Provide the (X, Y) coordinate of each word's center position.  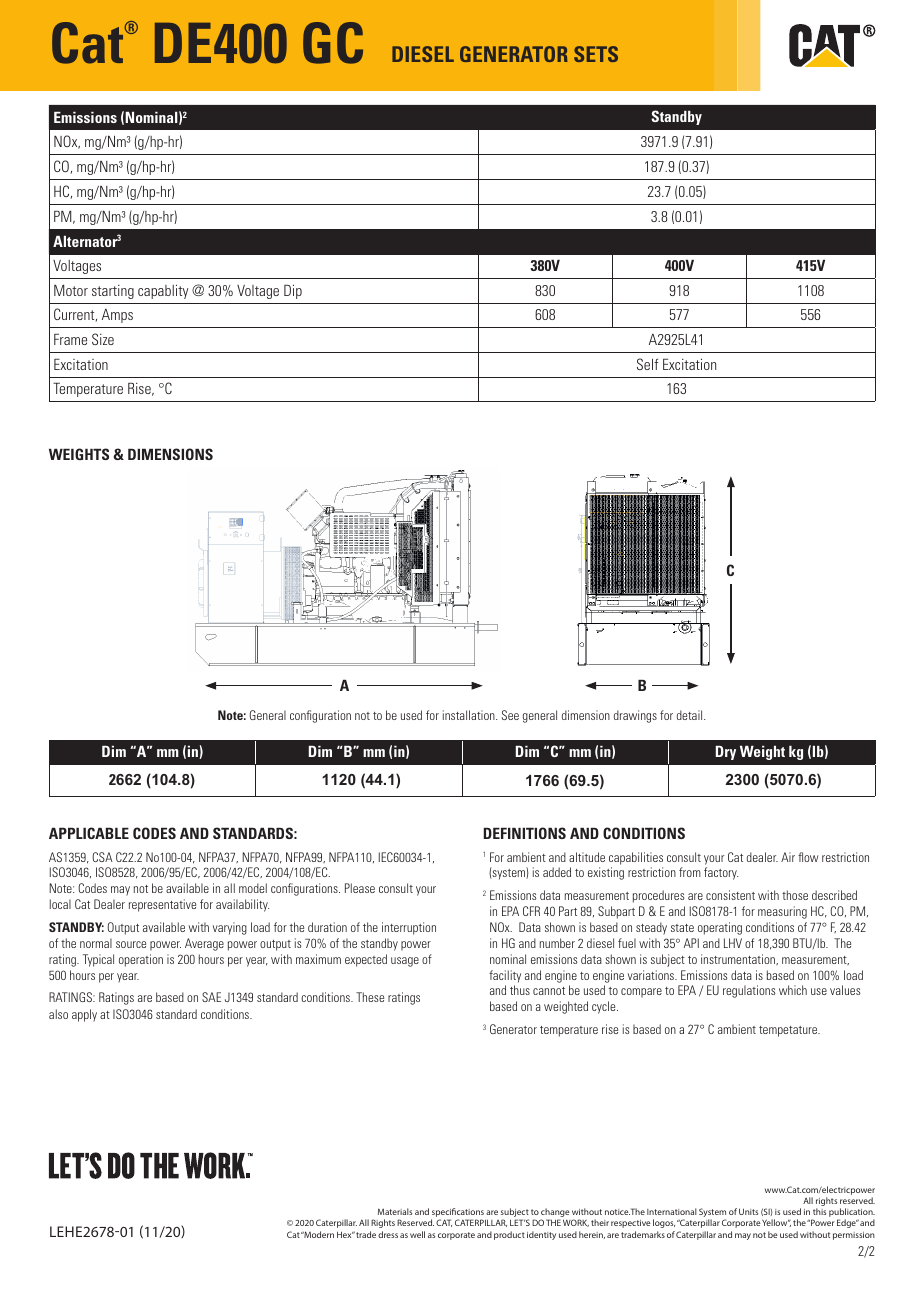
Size (103, 339)
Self (648, 364)
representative (162, 905)
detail (691, 715)
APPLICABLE (89, 833)
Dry (726, 753)
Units (748, 1211)
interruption (409, 928)
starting (113, 292)
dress (388, 1234)
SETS (596, 54)
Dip (293, 292)
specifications (457, 1214)
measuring (782, 912)
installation (470, 715)
